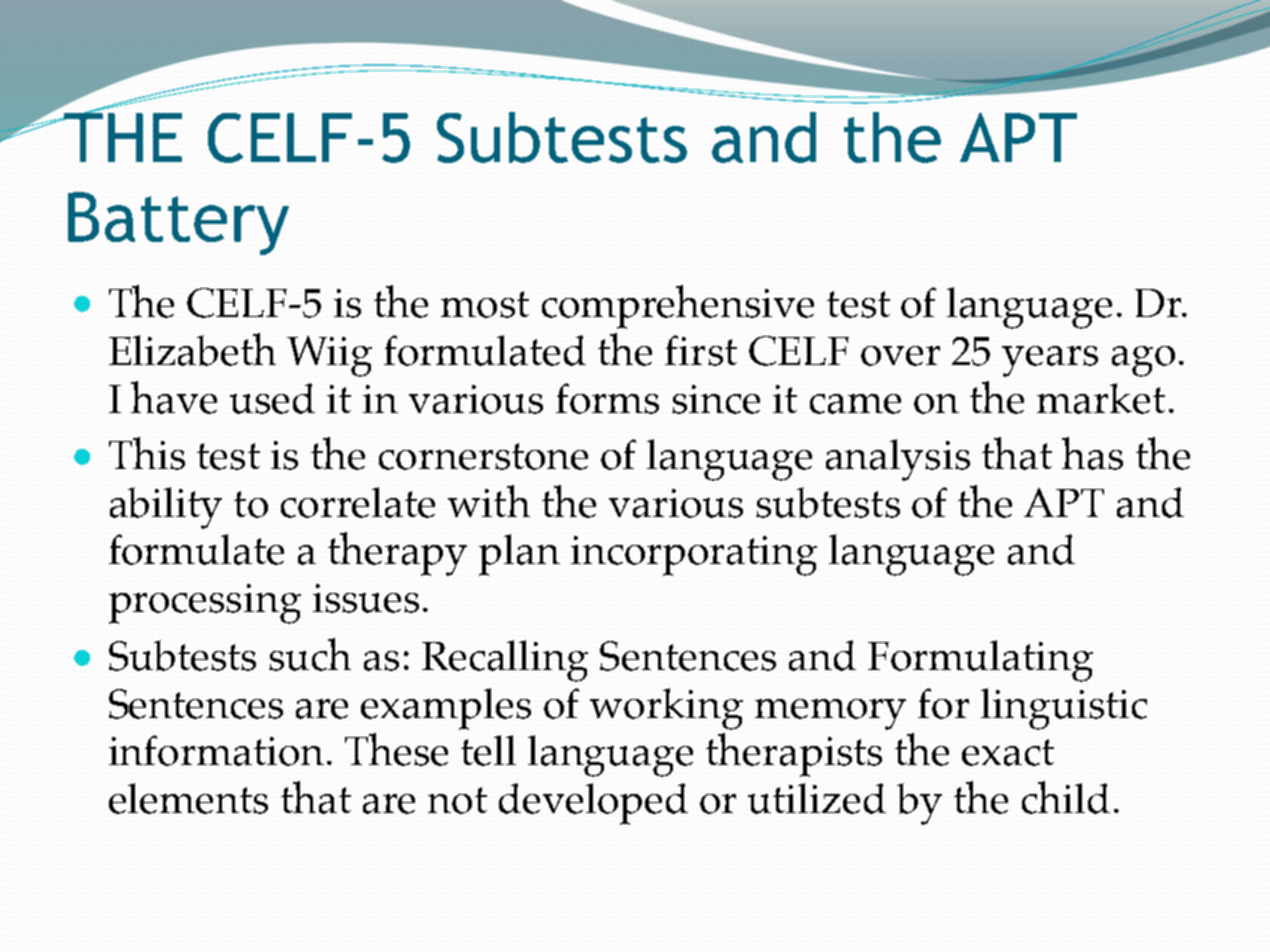  What do you see at coordinates (178, 223) in the screenshot?
I see `Battery` at bounding box center [178, 223].
